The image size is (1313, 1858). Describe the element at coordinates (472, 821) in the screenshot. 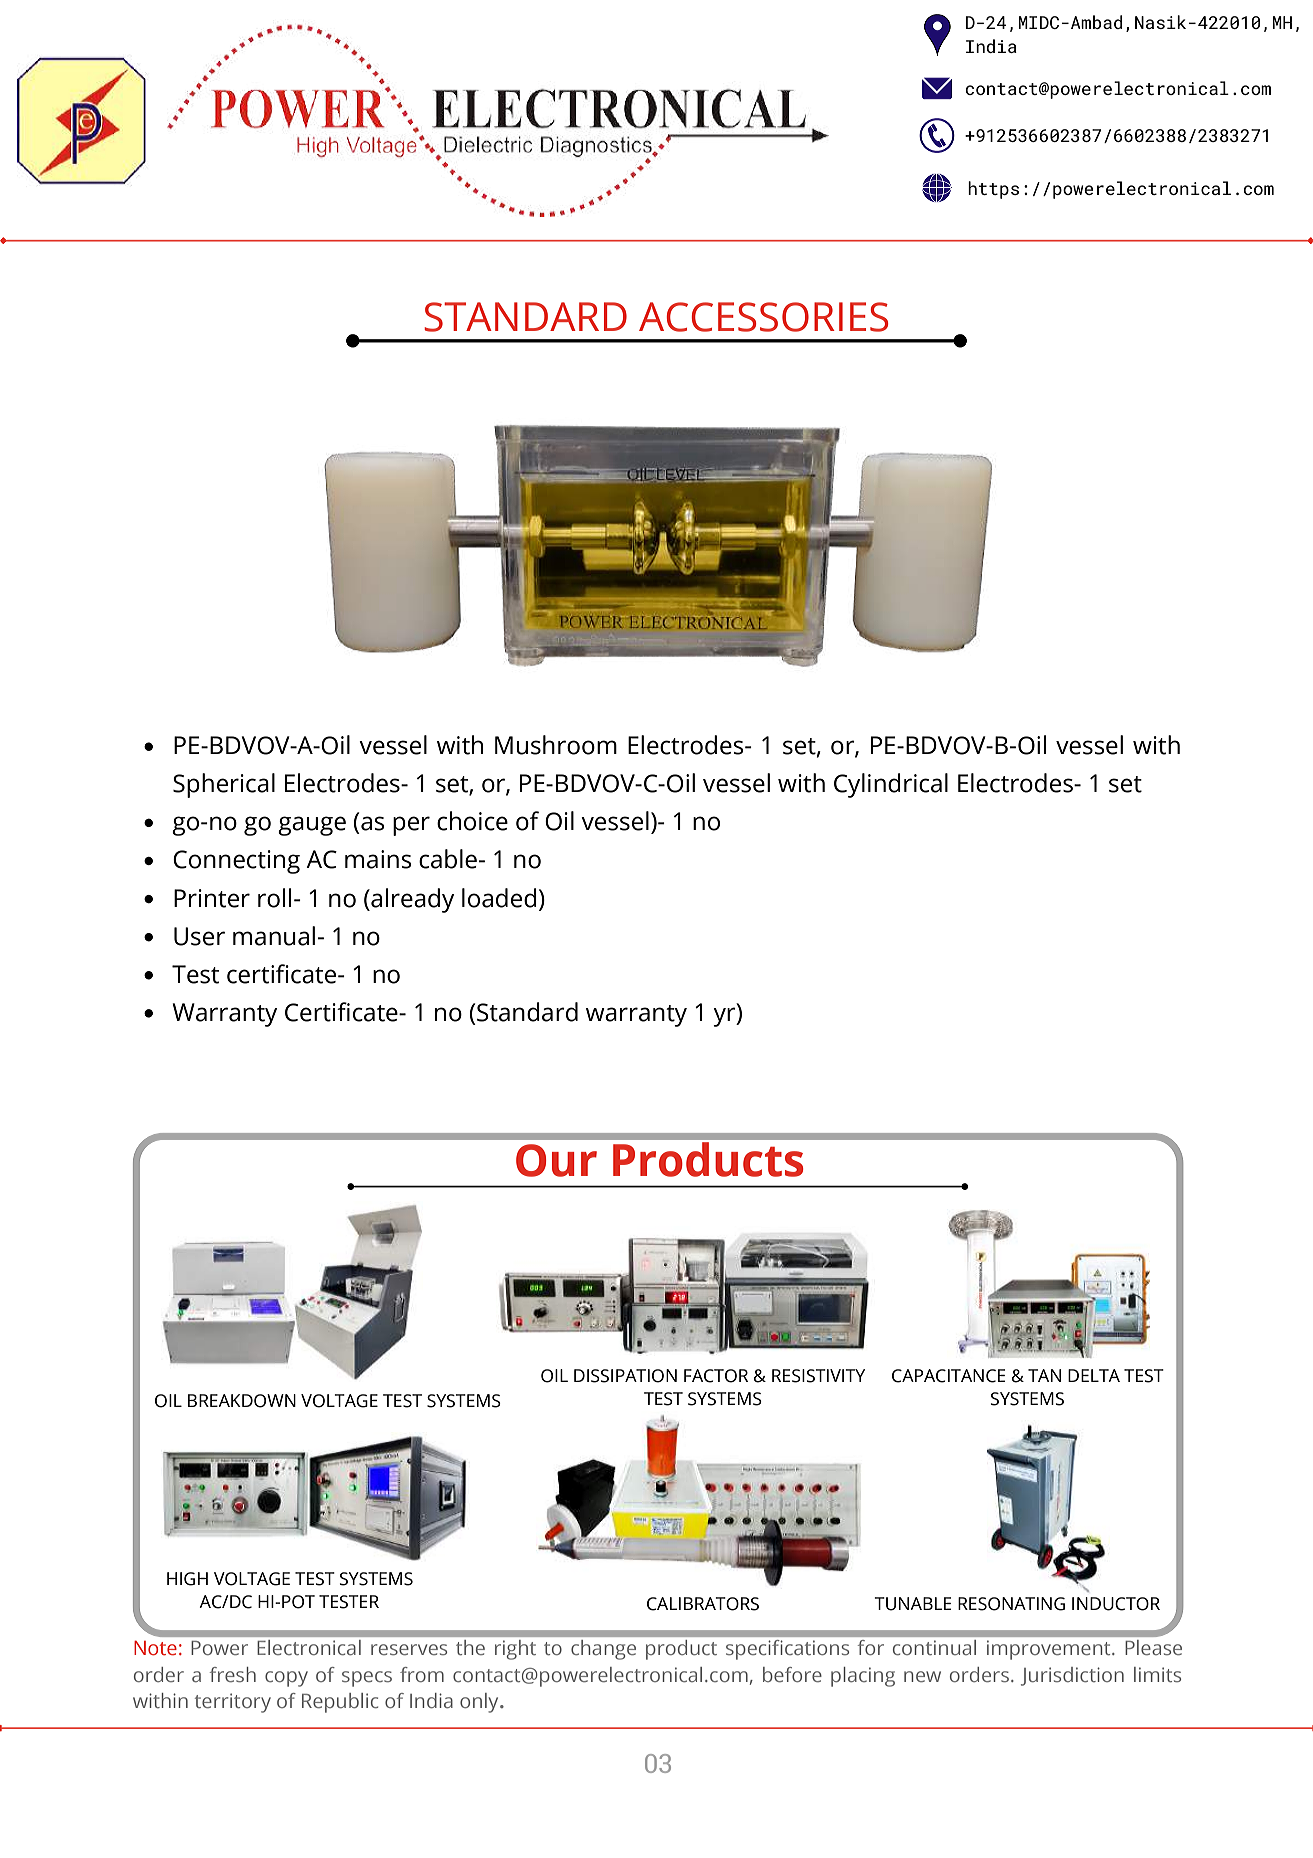

I see `choice` at that location.
